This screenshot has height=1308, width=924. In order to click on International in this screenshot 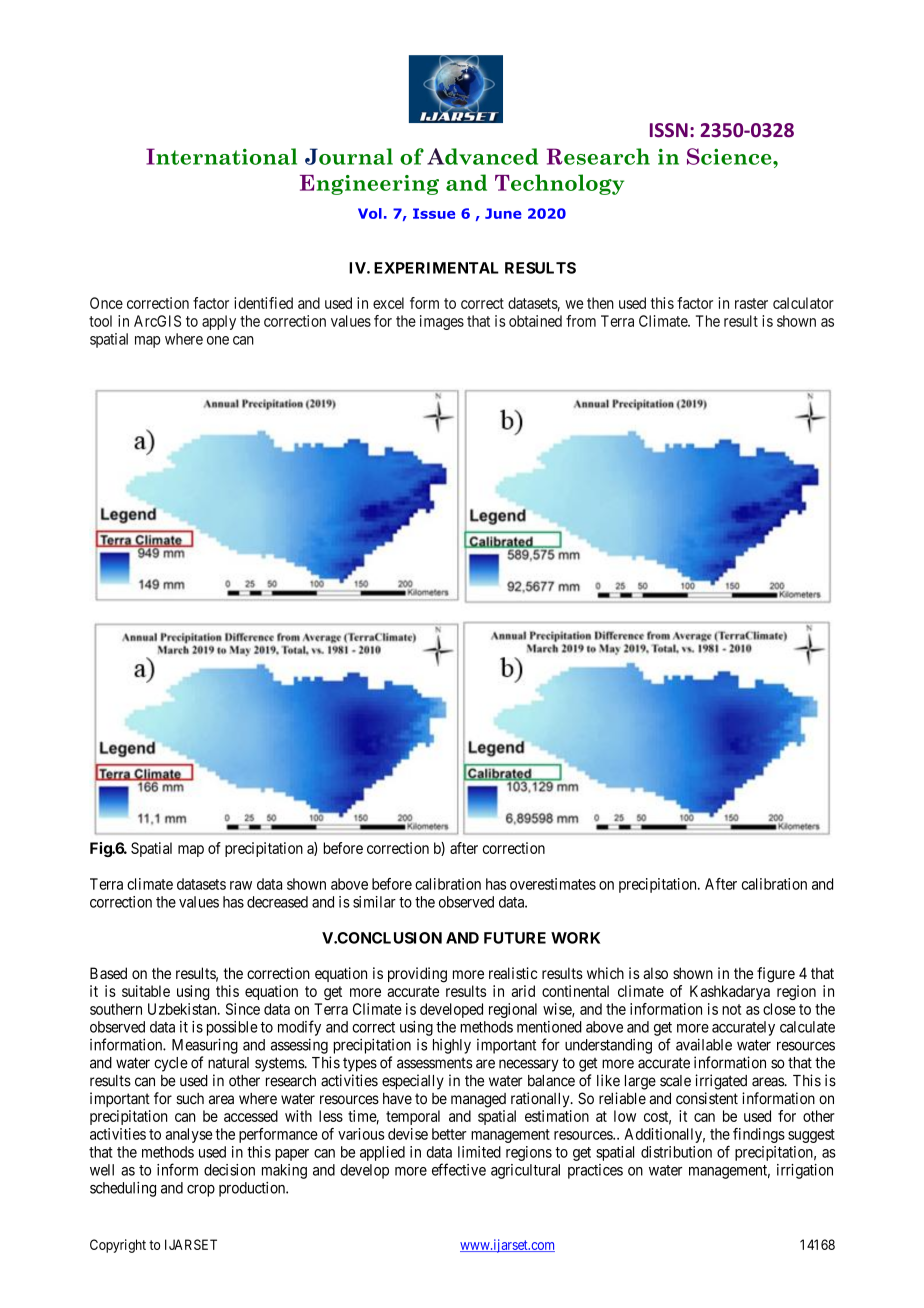, I will do `click(221, 156)`.
